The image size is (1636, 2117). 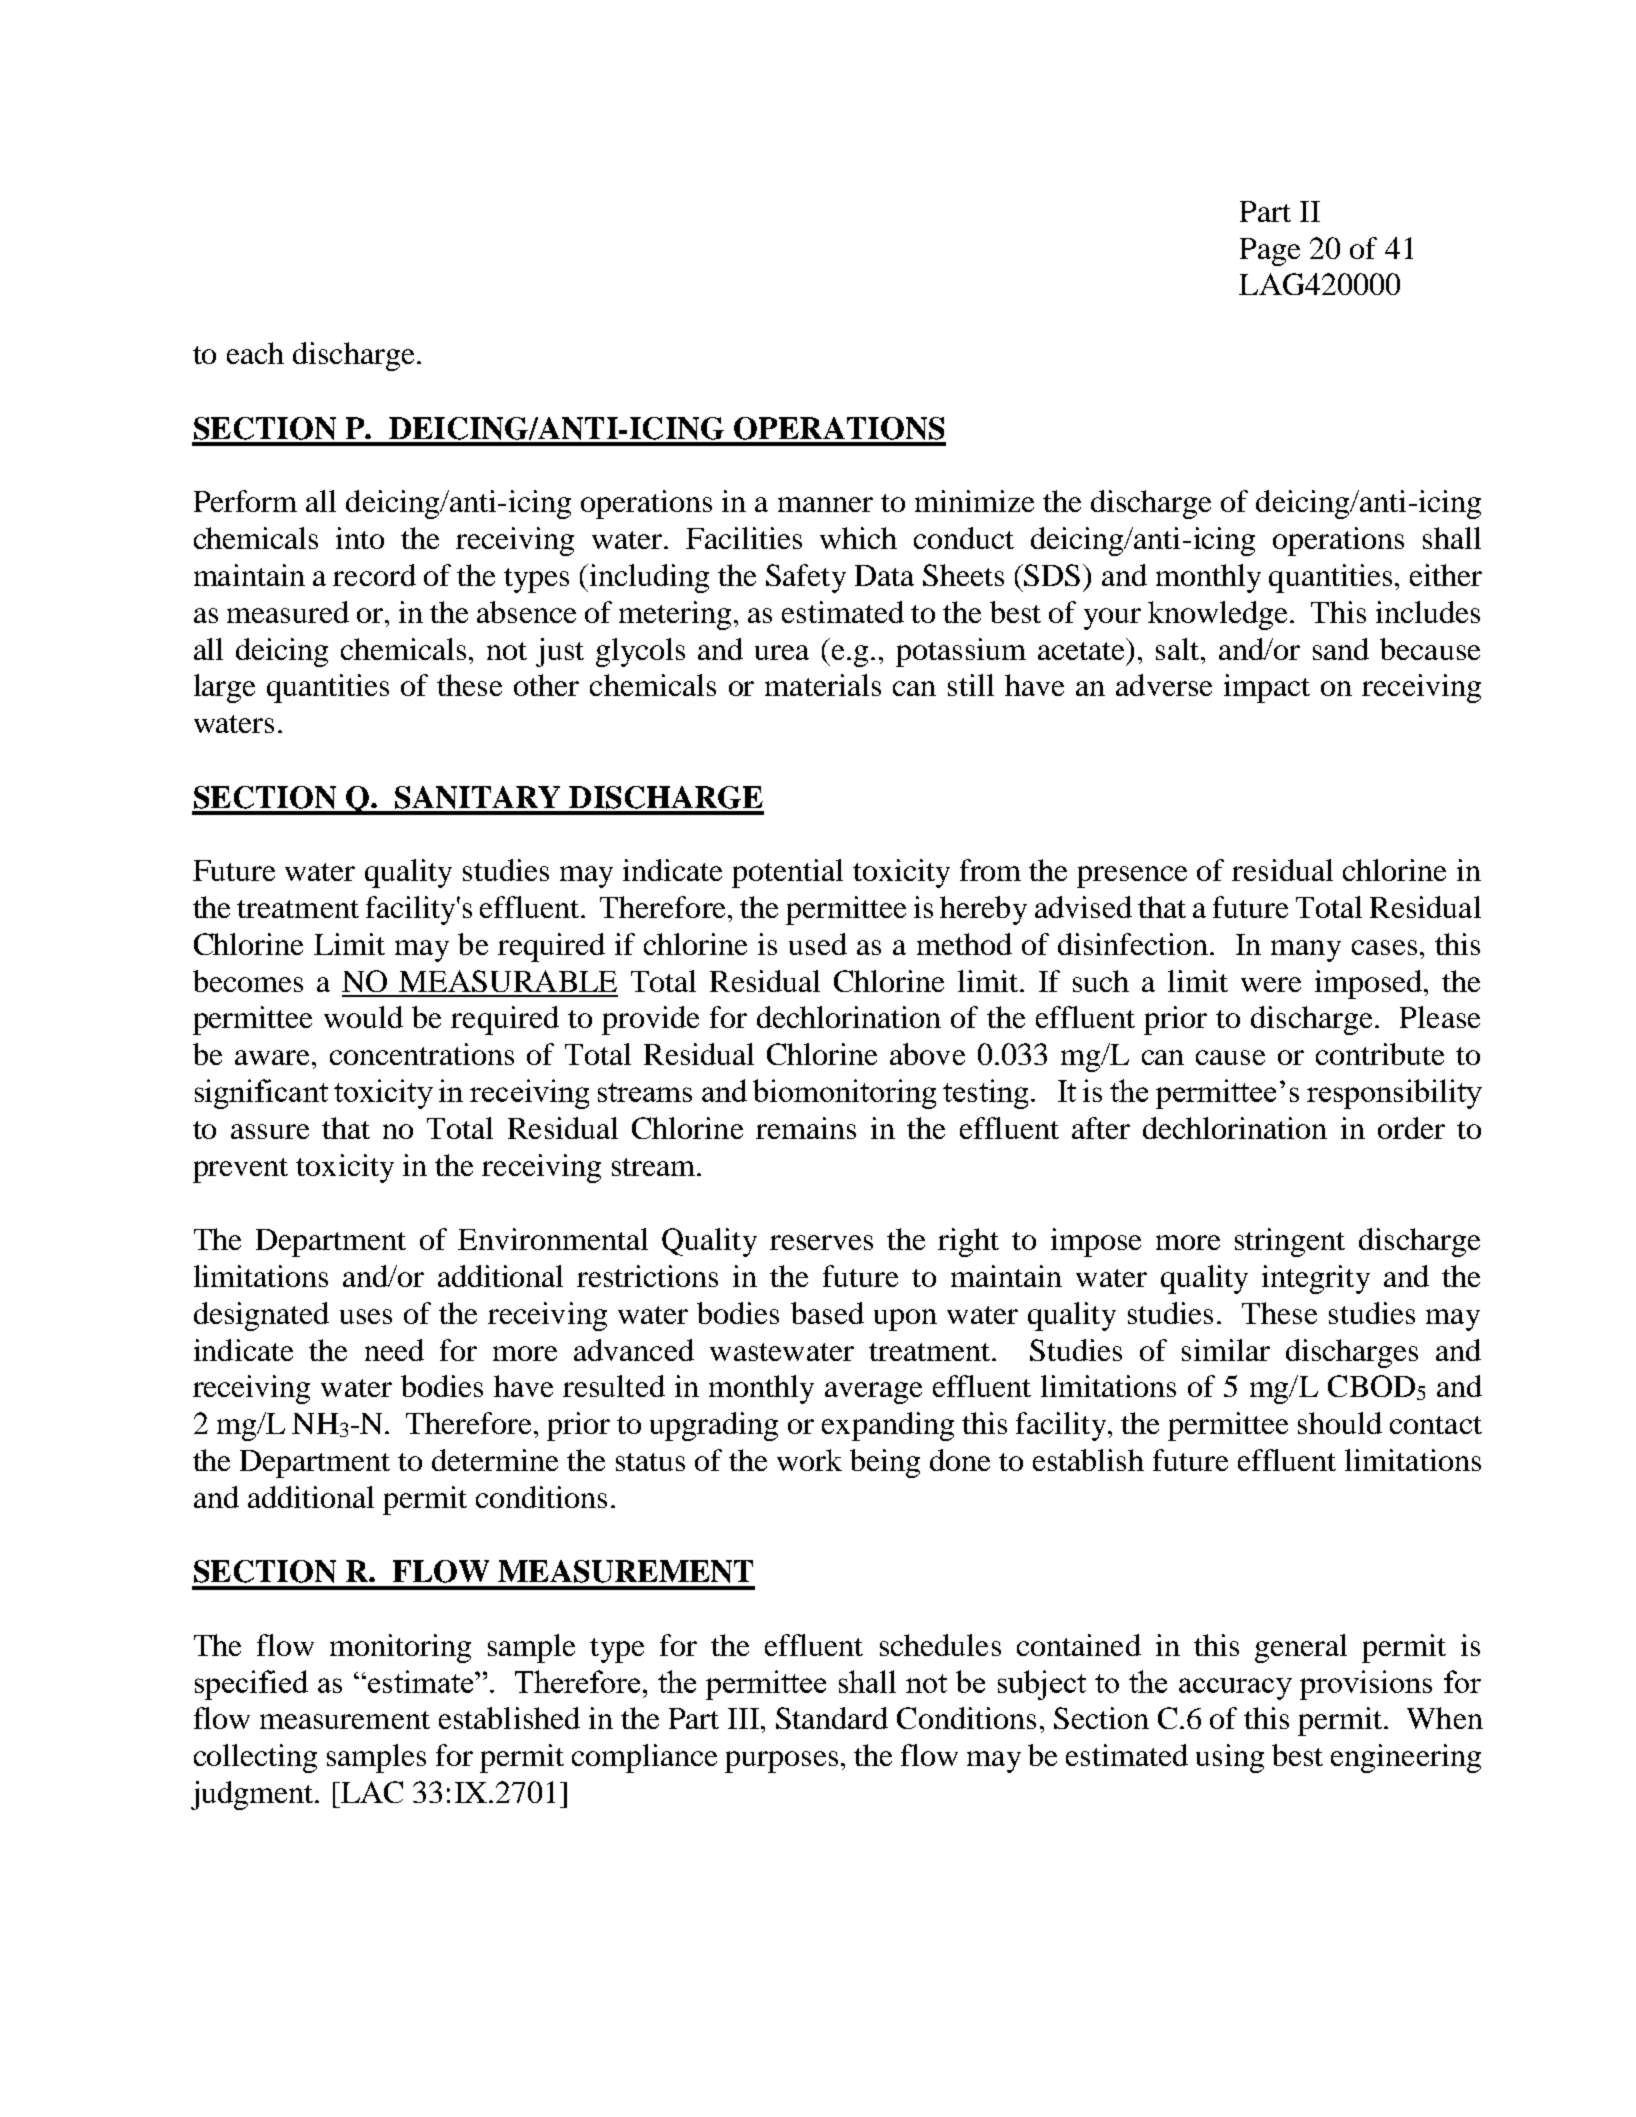 What do you see at coordinates (927, 1054) in the document?
I see `above` at bounding box center [927, 1054].
